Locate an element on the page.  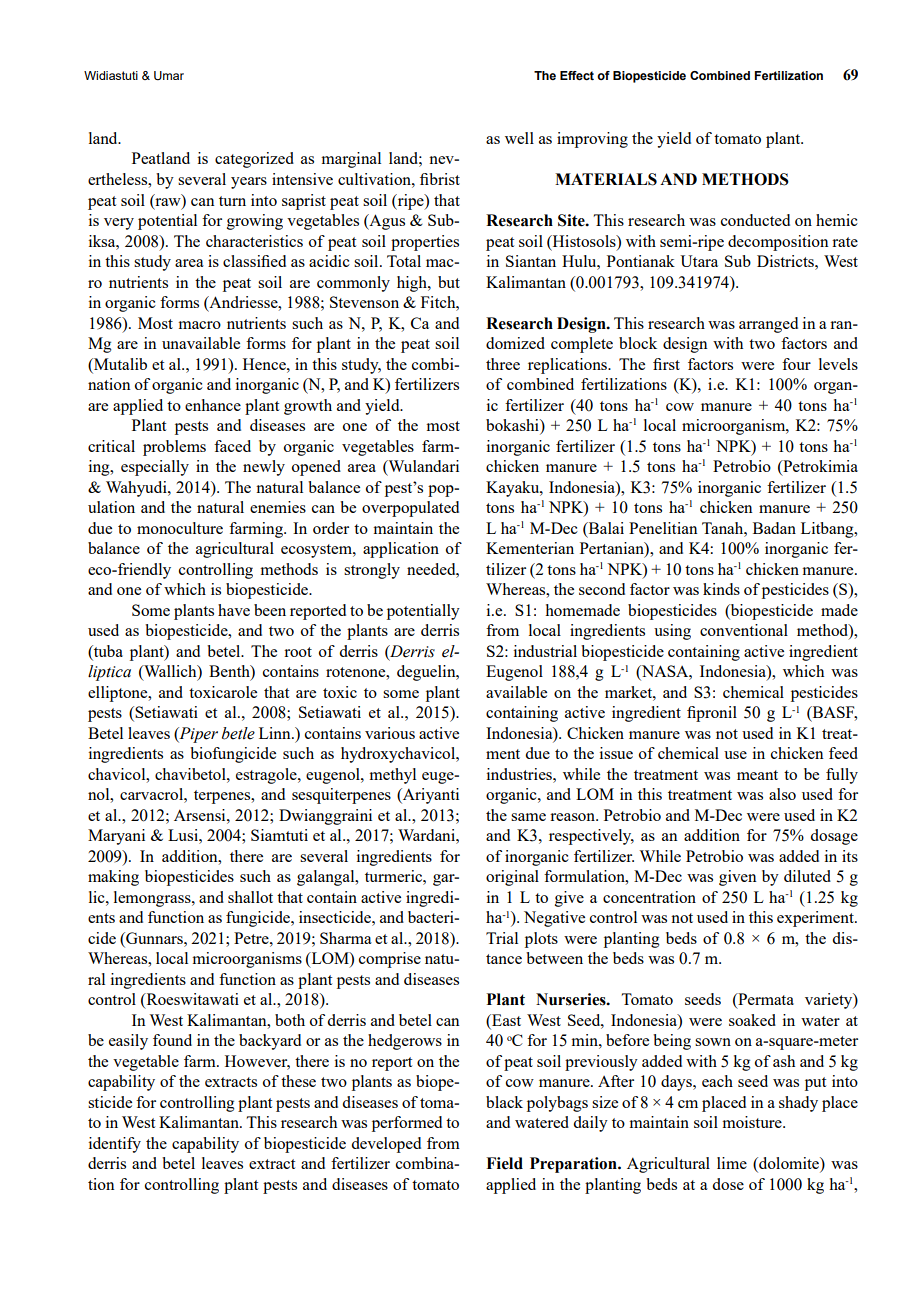
well is located at coordinates (519, 138).
